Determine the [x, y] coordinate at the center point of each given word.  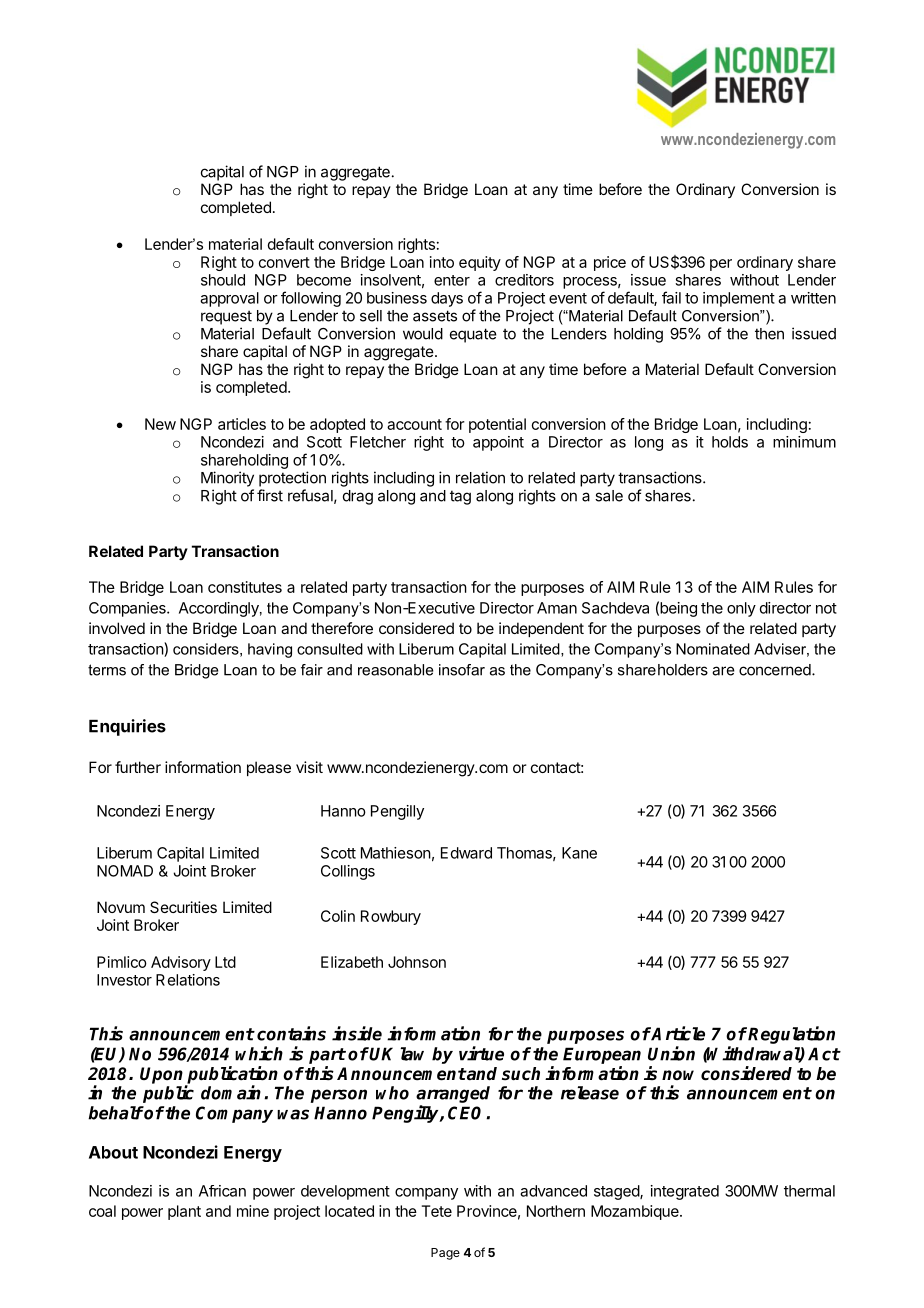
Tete [437, 1211]
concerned [776, 670]
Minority [227, 479]
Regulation [791, 1035]
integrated [685, 1192]
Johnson [417, 962]
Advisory [181, 963]
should [223, 280]
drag [358, 497]
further [138, 767]
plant [184, 1212]
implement [739, 299]
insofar [462, 670]
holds [730, 442]
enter [452, 280]
